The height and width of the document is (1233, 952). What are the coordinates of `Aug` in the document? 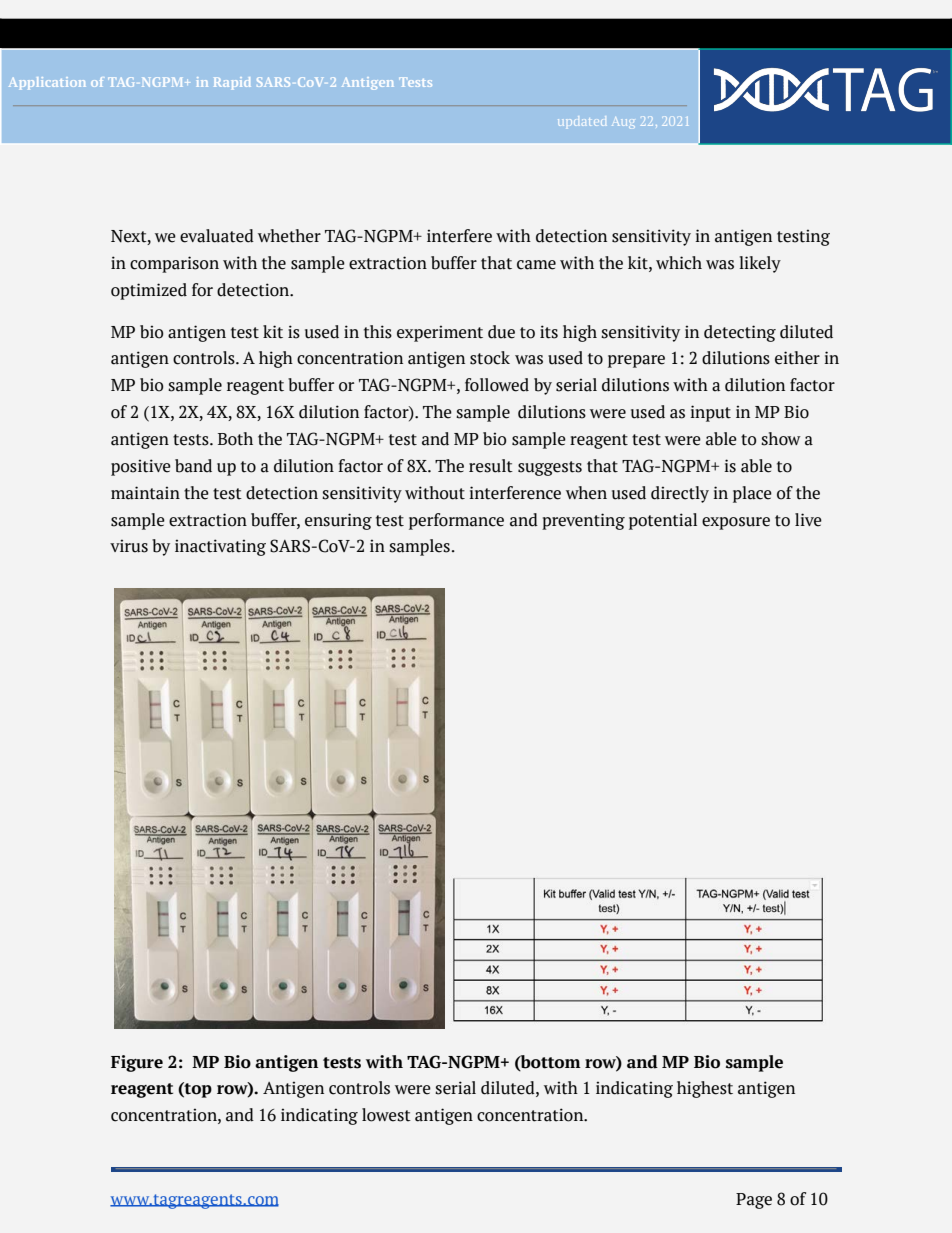 It's located at (623, 122).
